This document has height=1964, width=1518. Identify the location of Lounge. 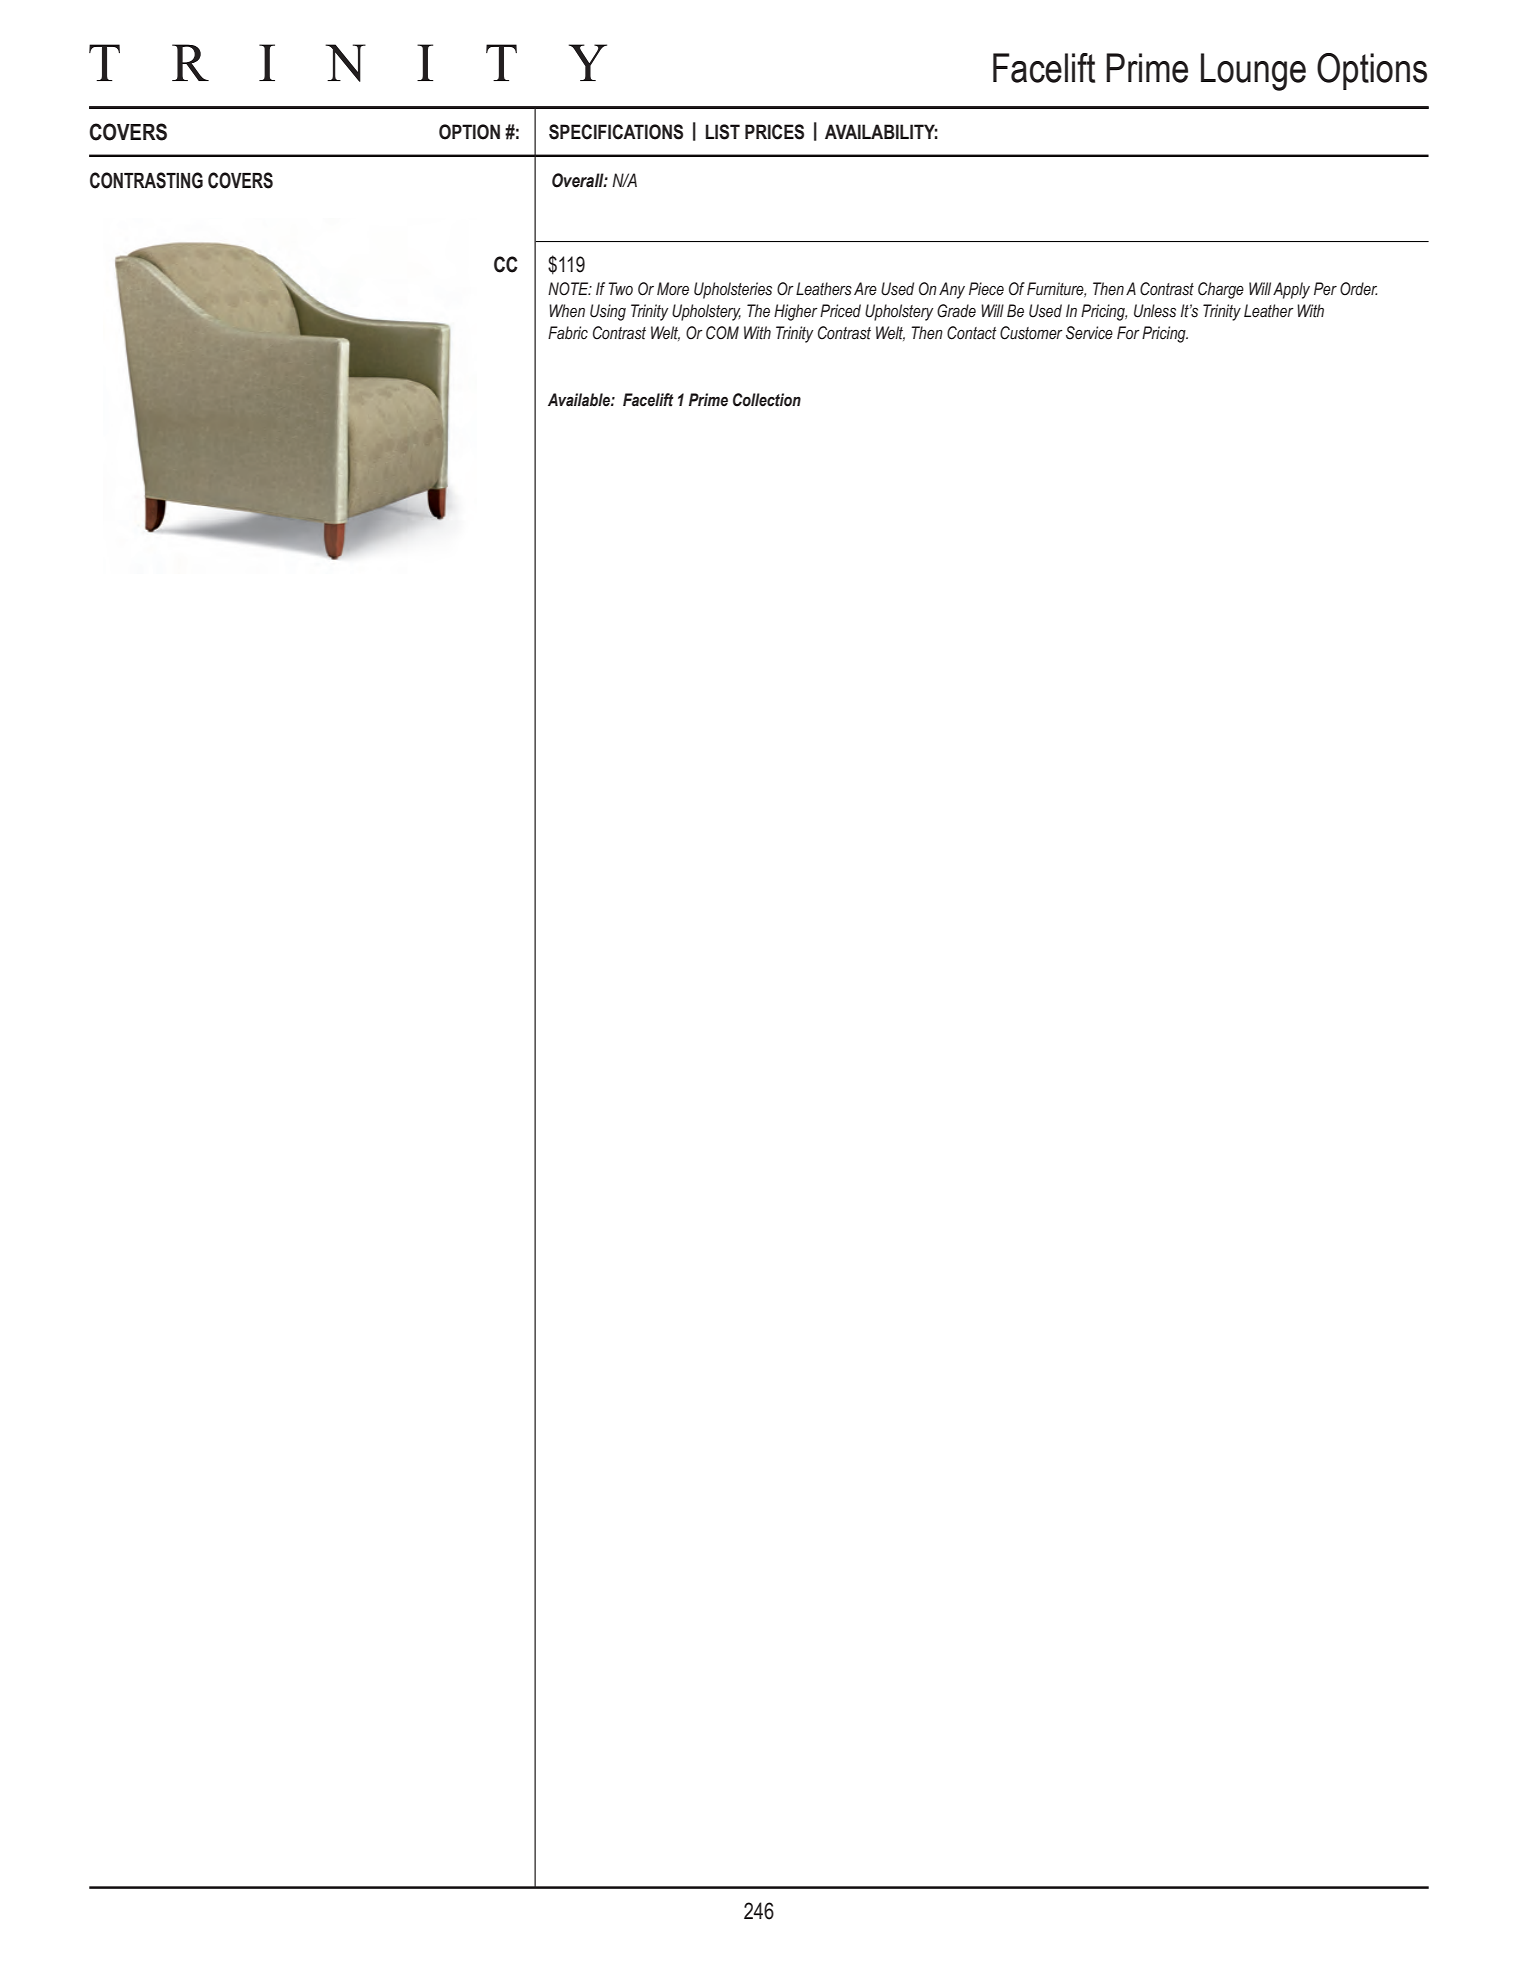
(1253, 72).
